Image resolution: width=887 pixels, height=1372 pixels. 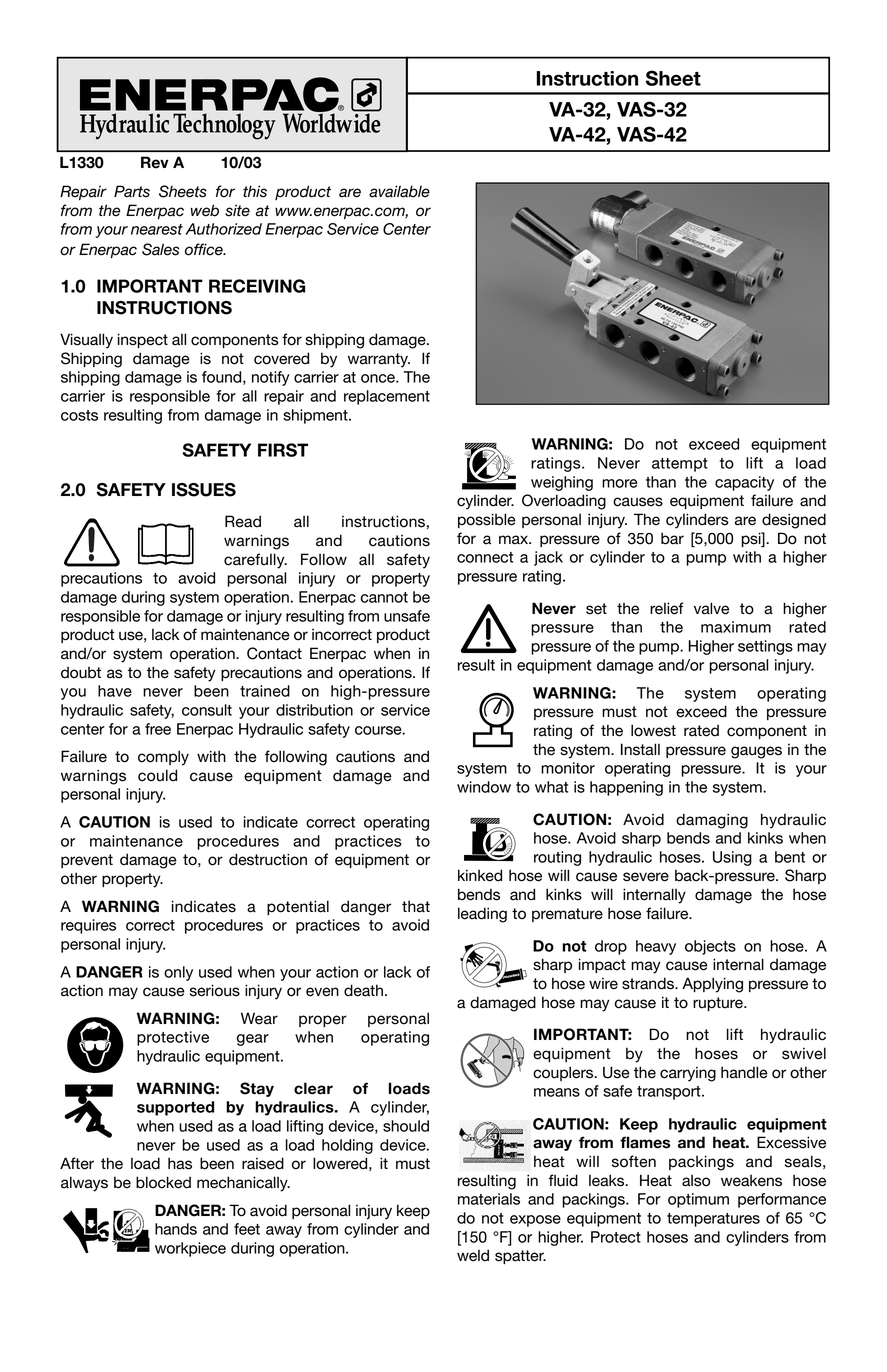 What do you see at coordinates (680, 465) in the screenshot?
I see `attempt` at bounding box center [680, 465].
